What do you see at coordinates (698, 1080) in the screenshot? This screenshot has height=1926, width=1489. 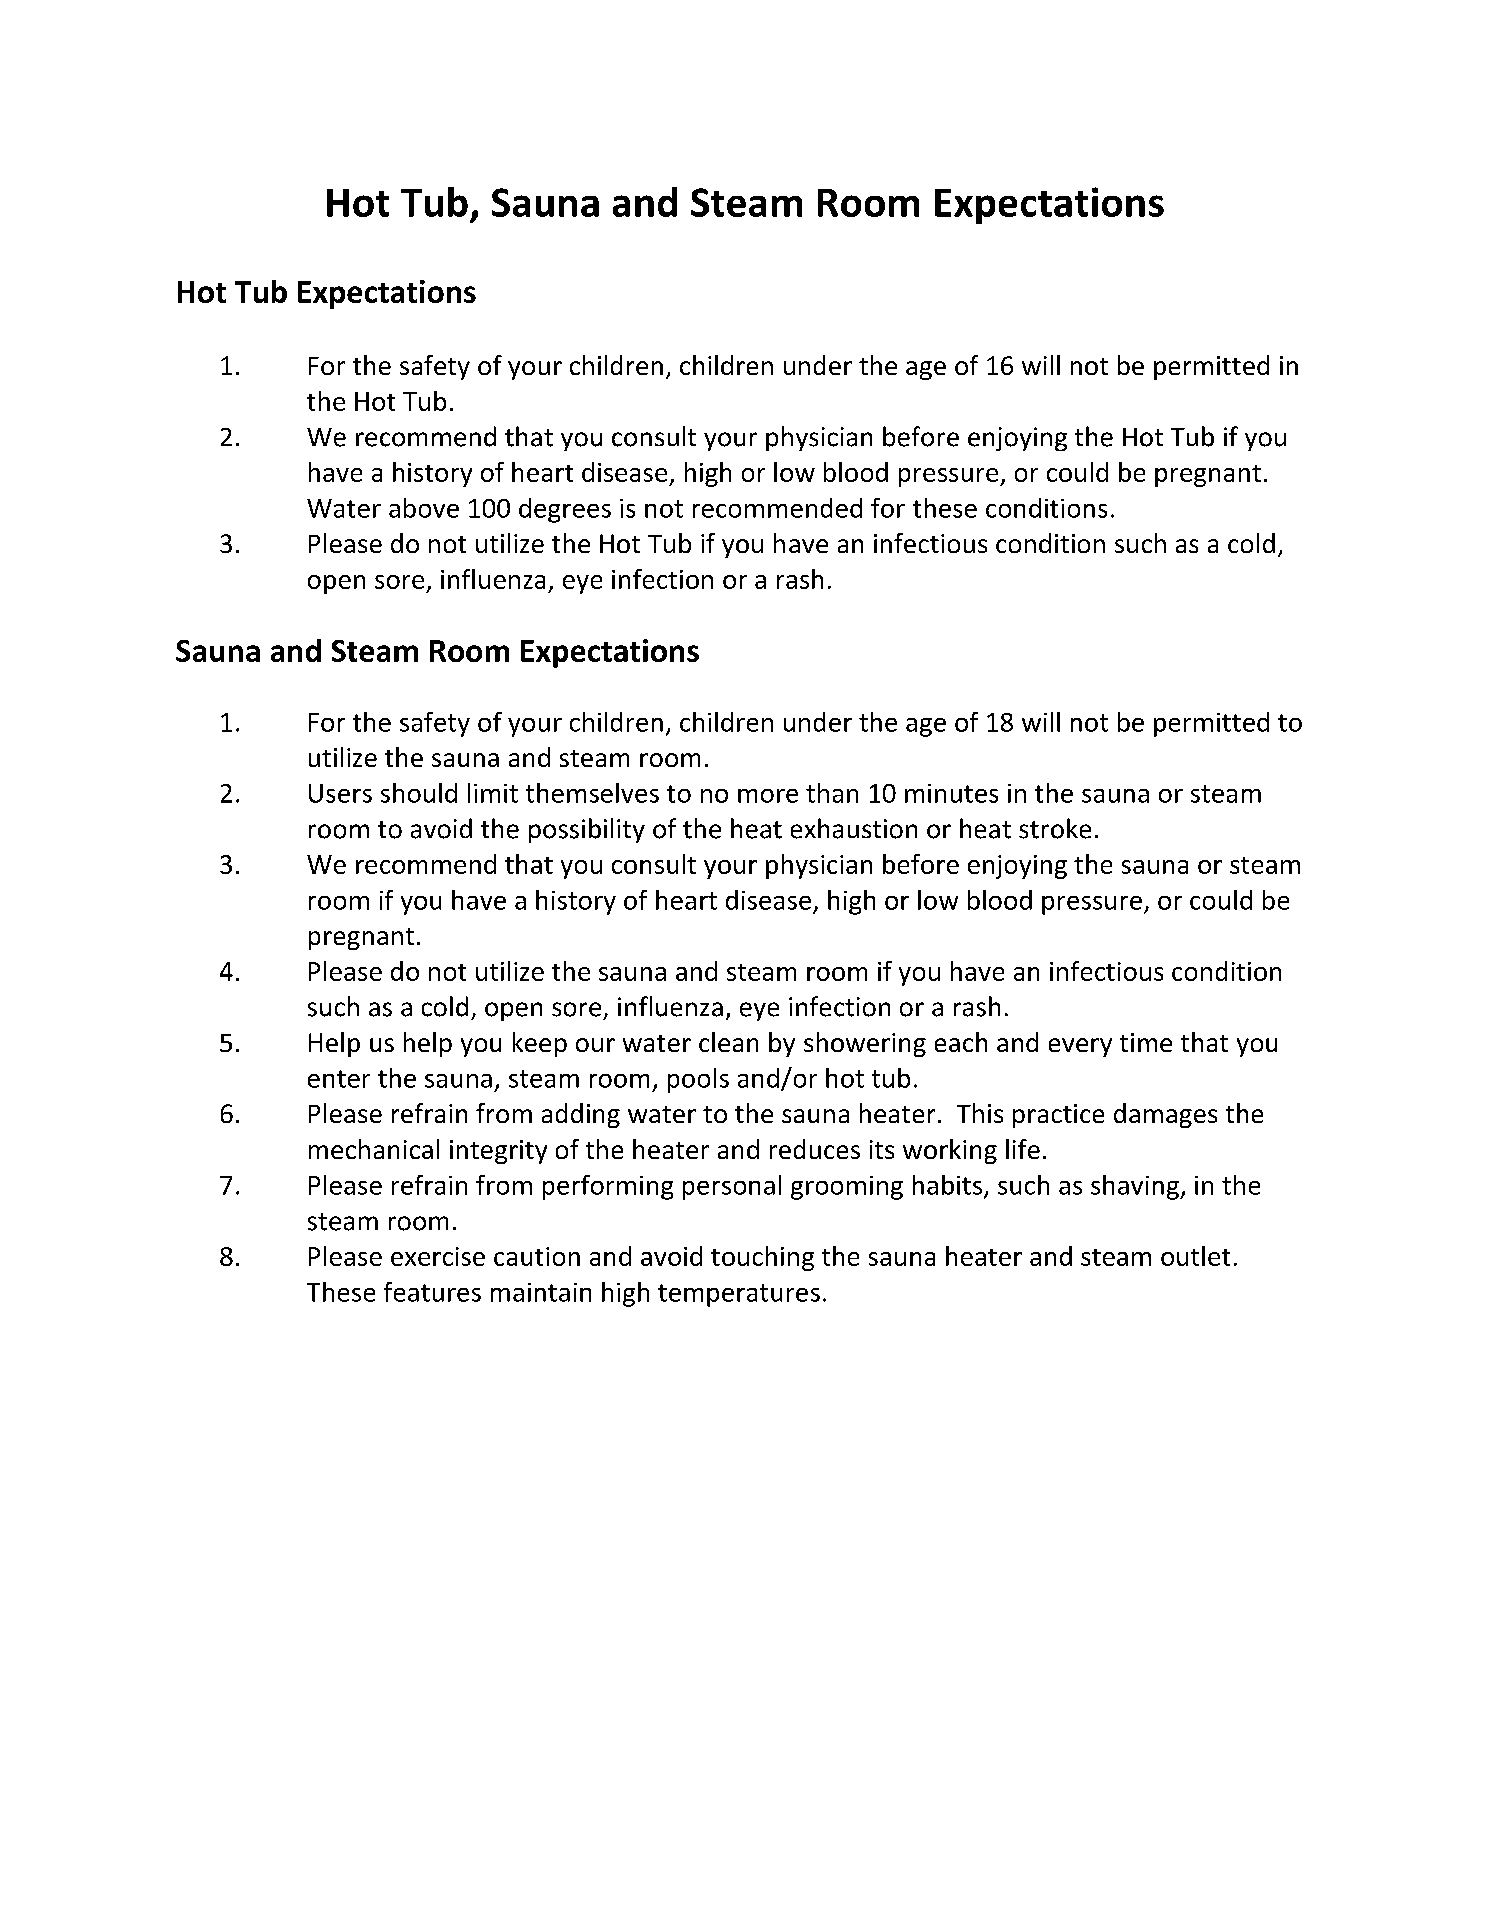 I see `pools` at bounding box center [698, 1080].
